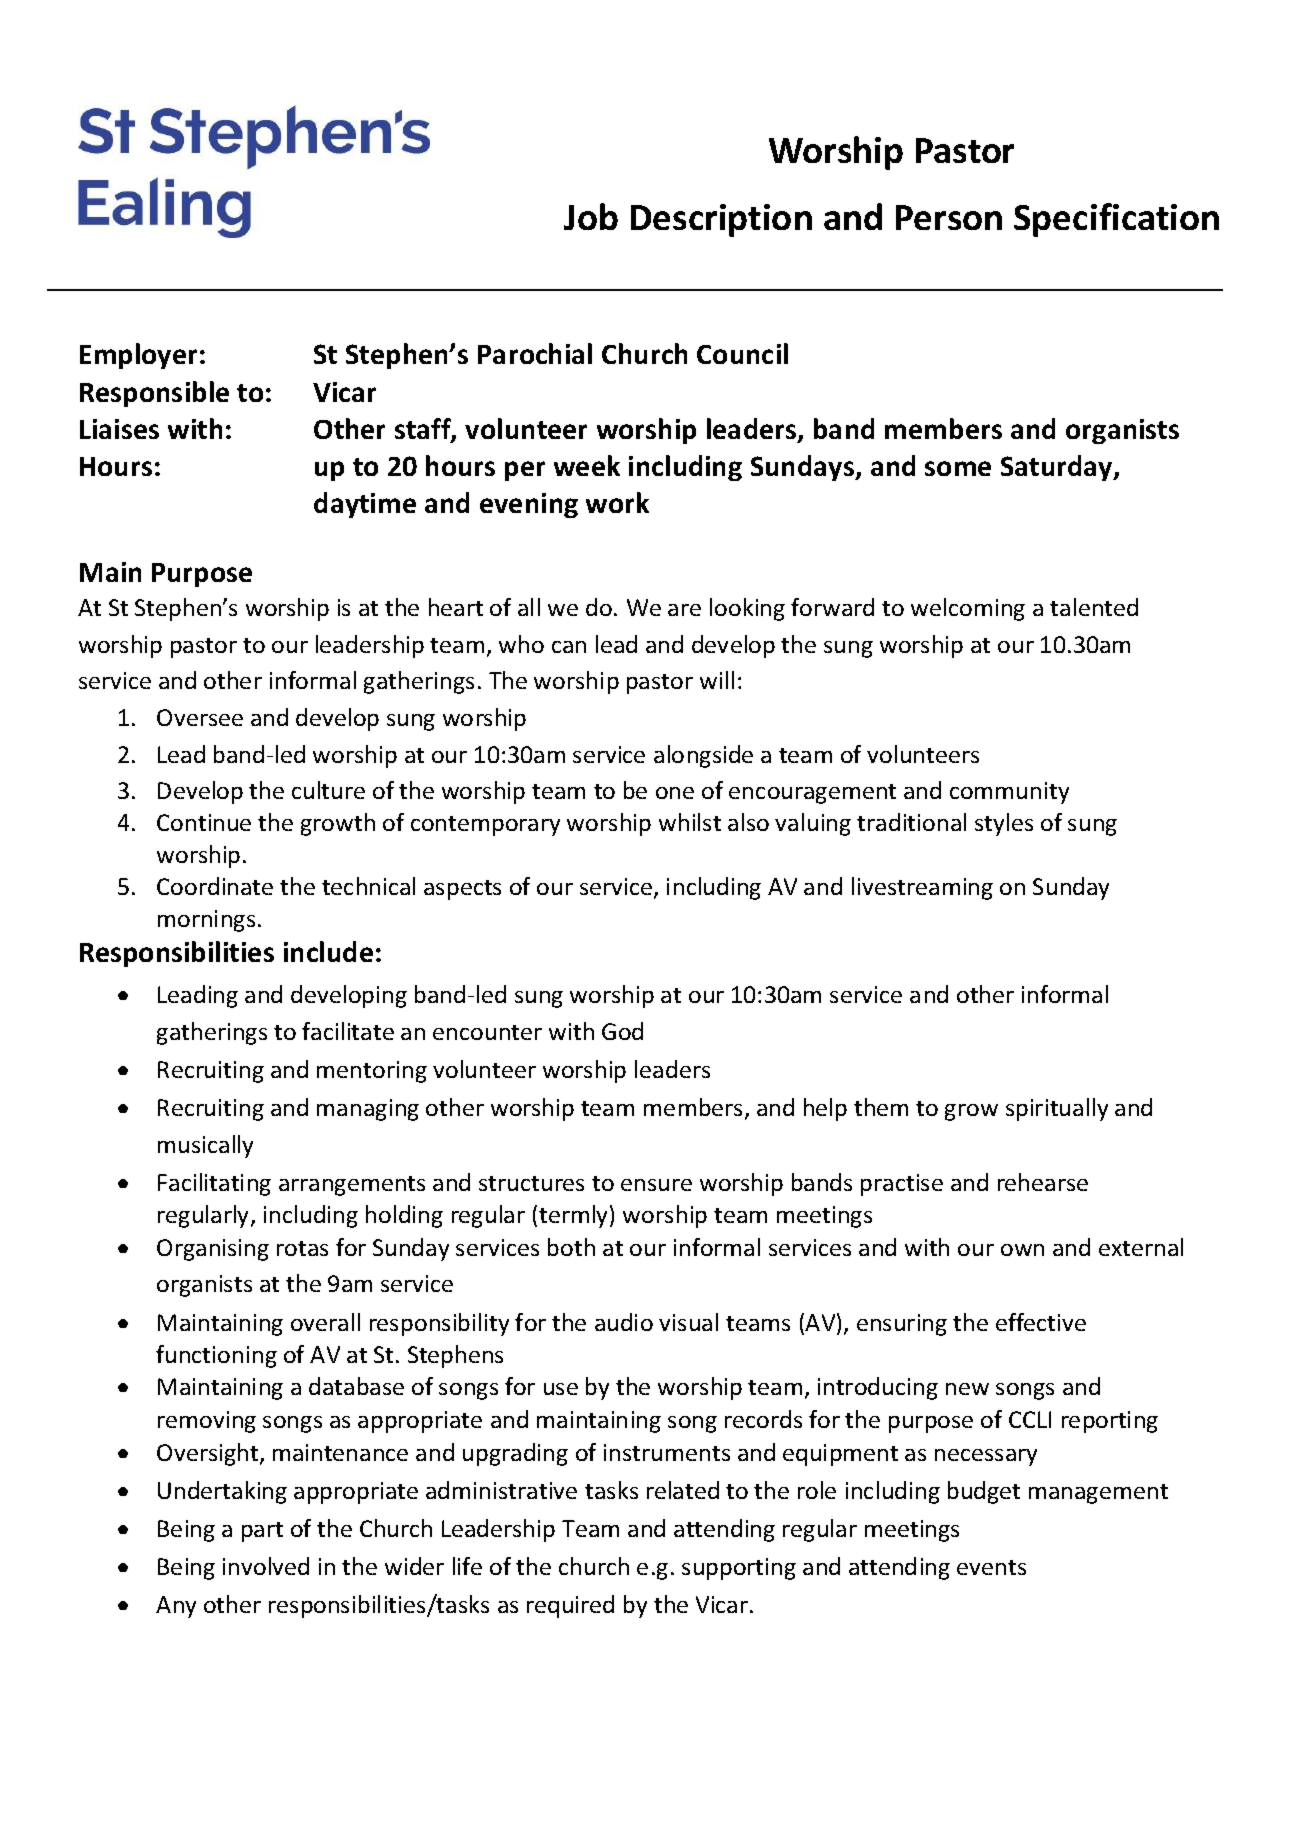  What do you see at coordinates (570, 1606) in the screenshot?
I see `required` at bounding box center [570, 1606].
